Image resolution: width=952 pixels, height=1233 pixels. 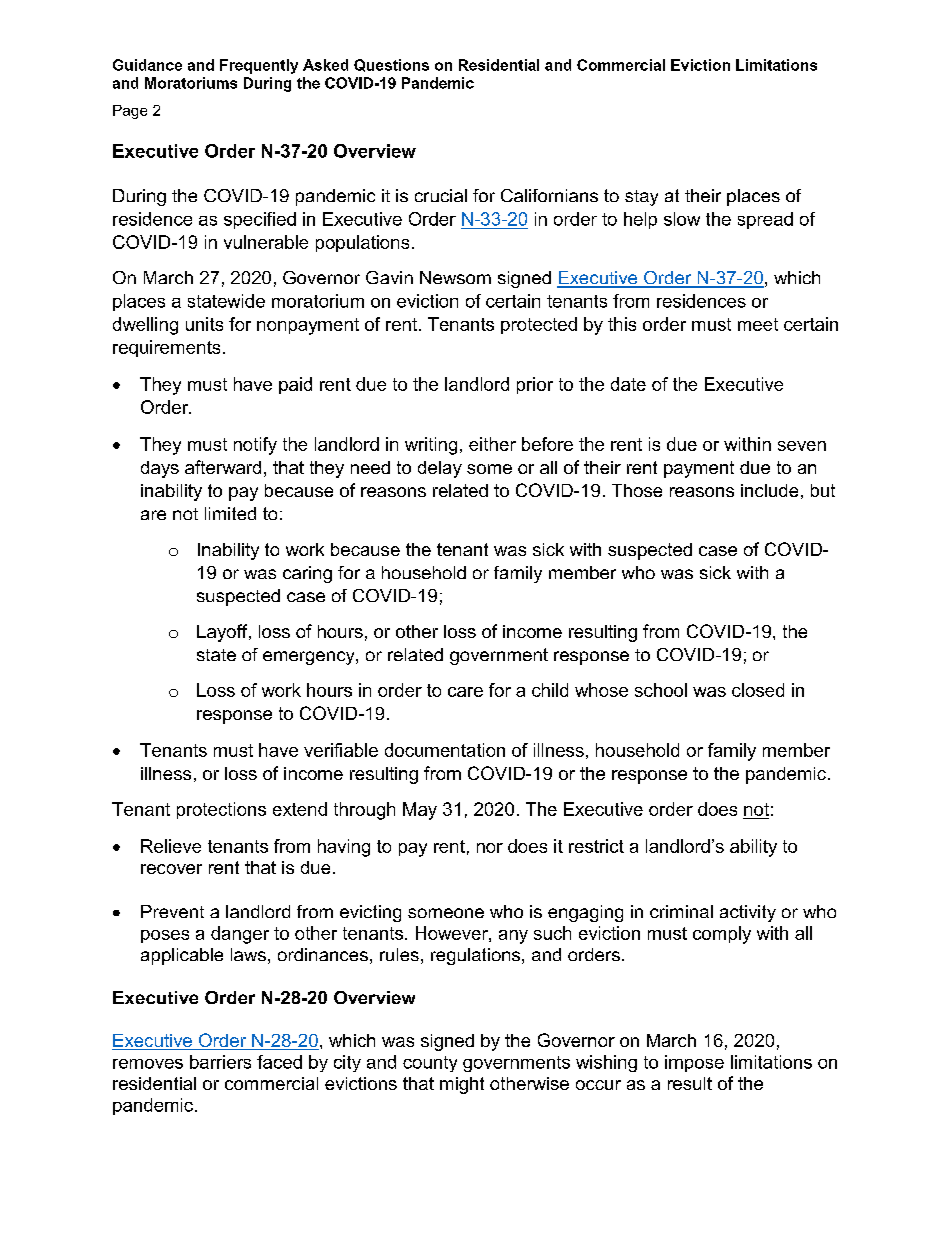 What do you see at coordinates (204, 324) in the screenshot?
I see `units` at bounding box center [204, 324].
